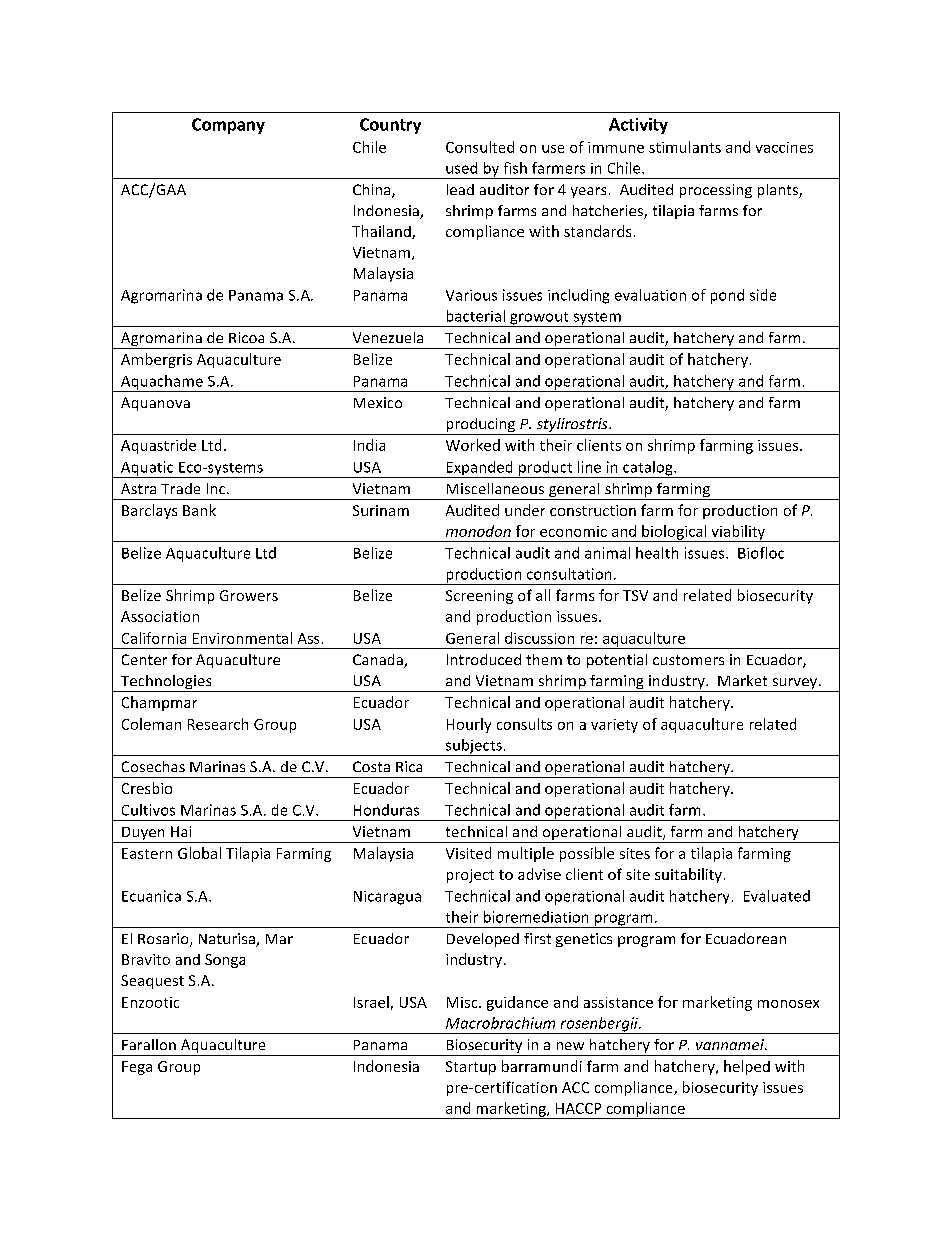 The image size is (952, 1233). Describe the element at coordinates (218, 724) in the image. I see `Research` at that location.
